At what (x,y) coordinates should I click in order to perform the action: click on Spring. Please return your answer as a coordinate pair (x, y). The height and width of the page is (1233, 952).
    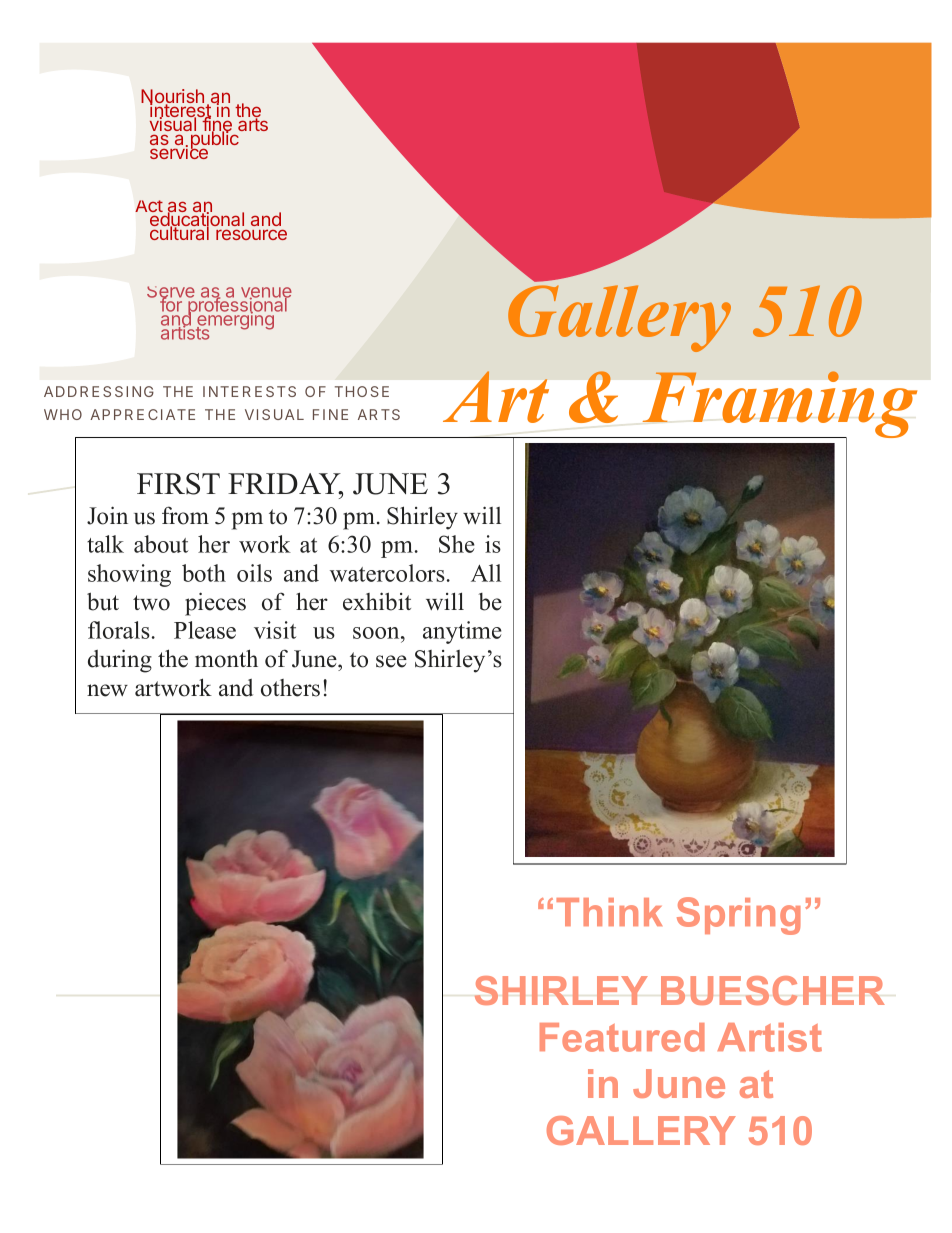
    Looking at the image, I should click on (739, 916).
